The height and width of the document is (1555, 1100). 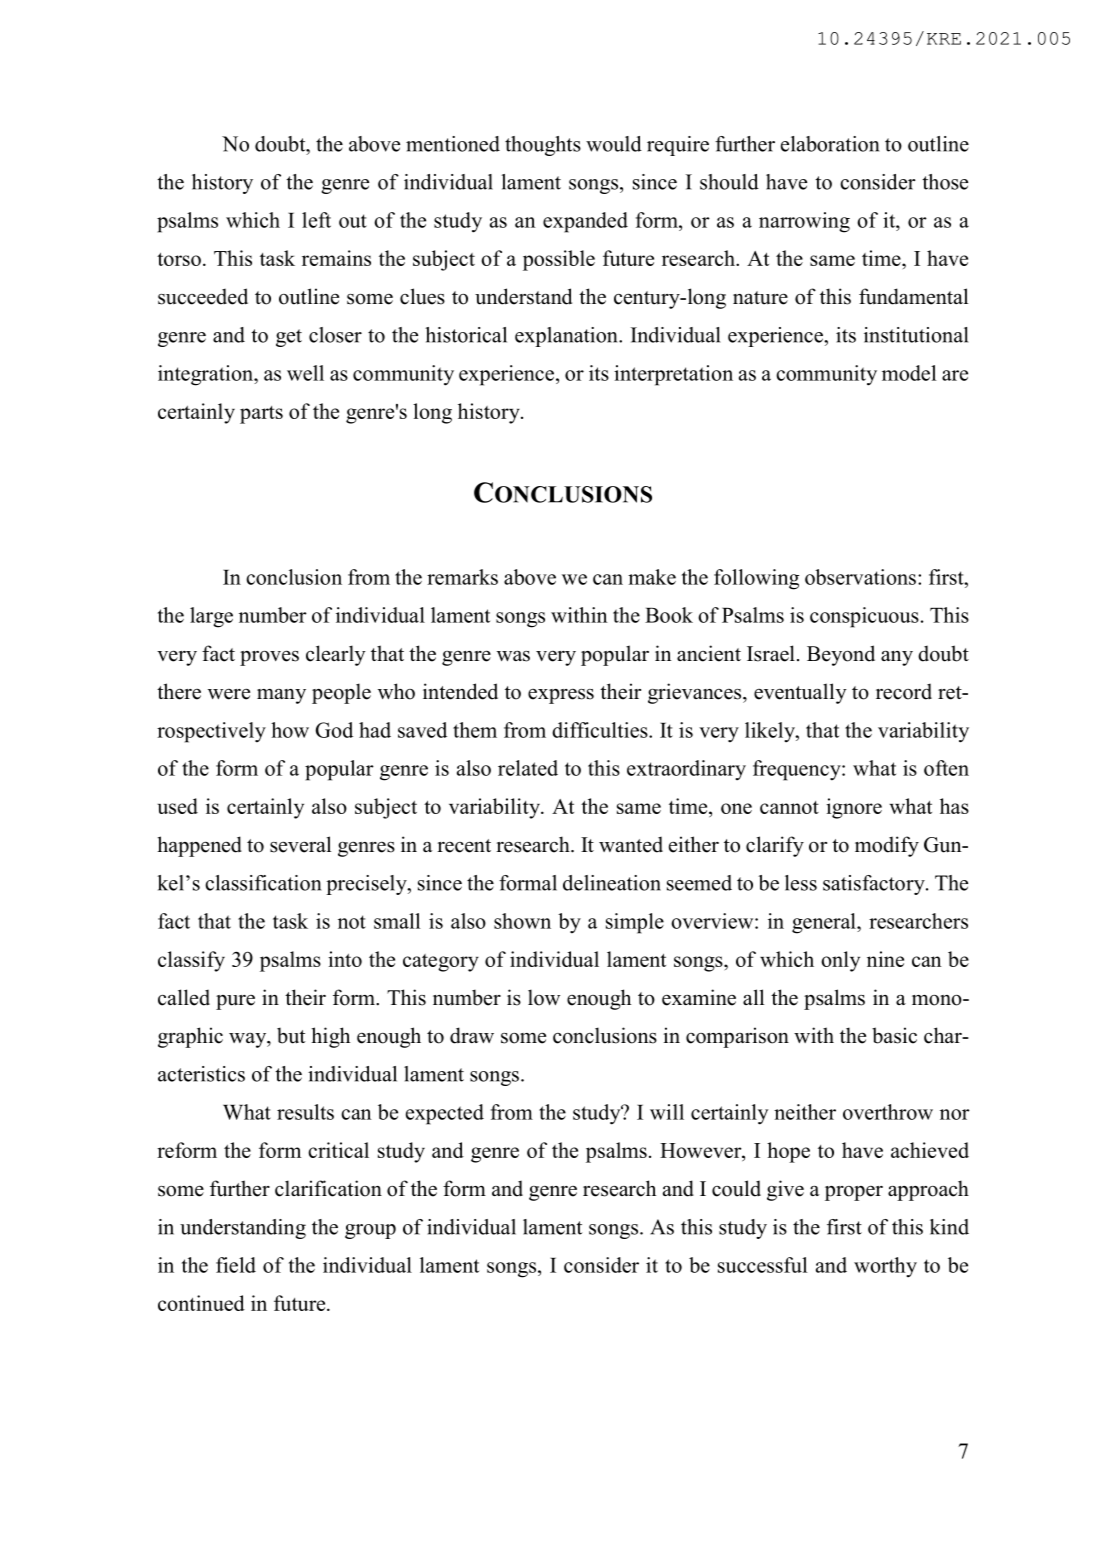 I want to click on elaboration, so click(x=830, y=144).
